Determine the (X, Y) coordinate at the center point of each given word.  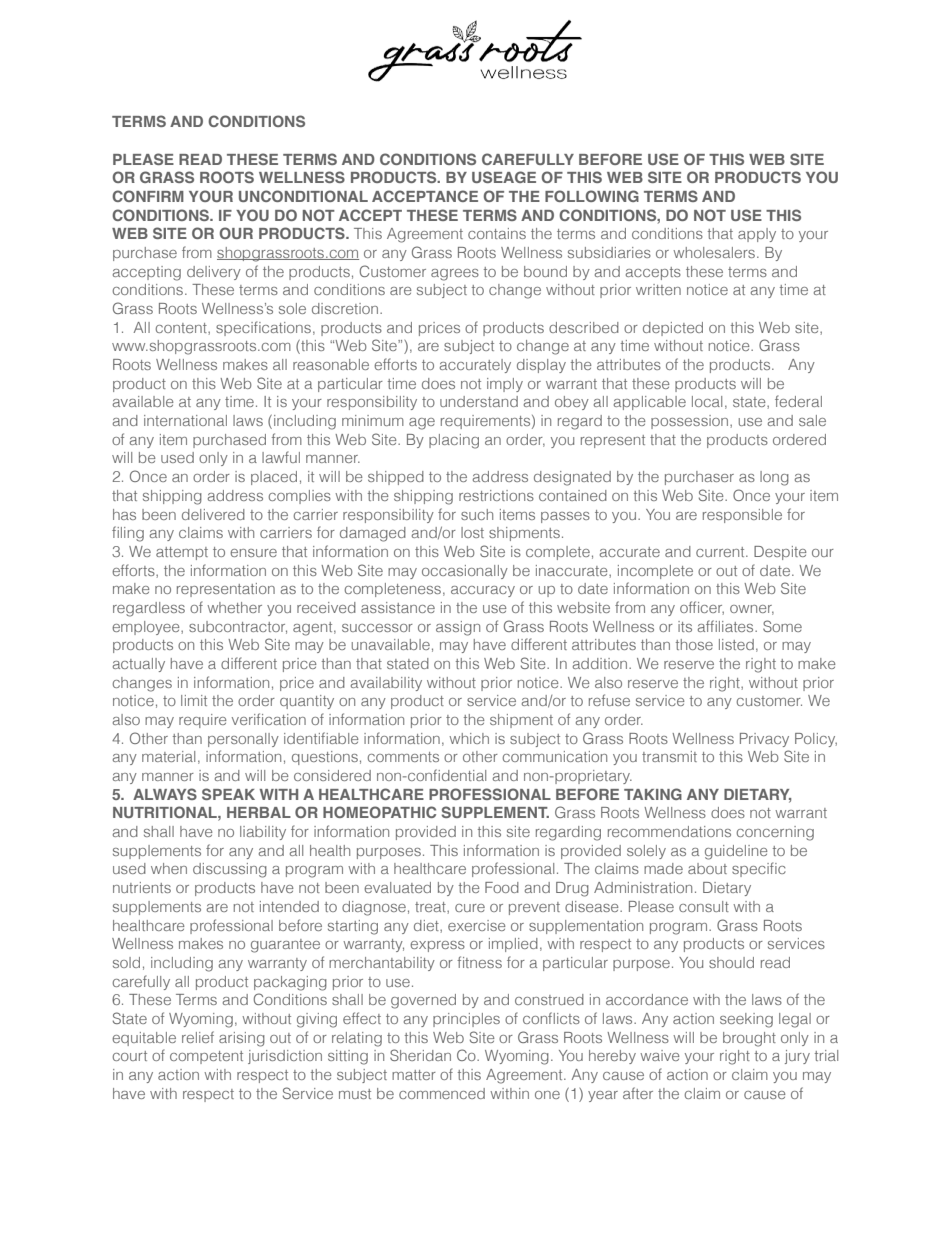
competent (206, 1057)
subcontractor (238, 627)
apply (757, 235)
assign (458, 628)
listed (736, 644)
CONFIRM (148, 196)
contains (497, 233)
